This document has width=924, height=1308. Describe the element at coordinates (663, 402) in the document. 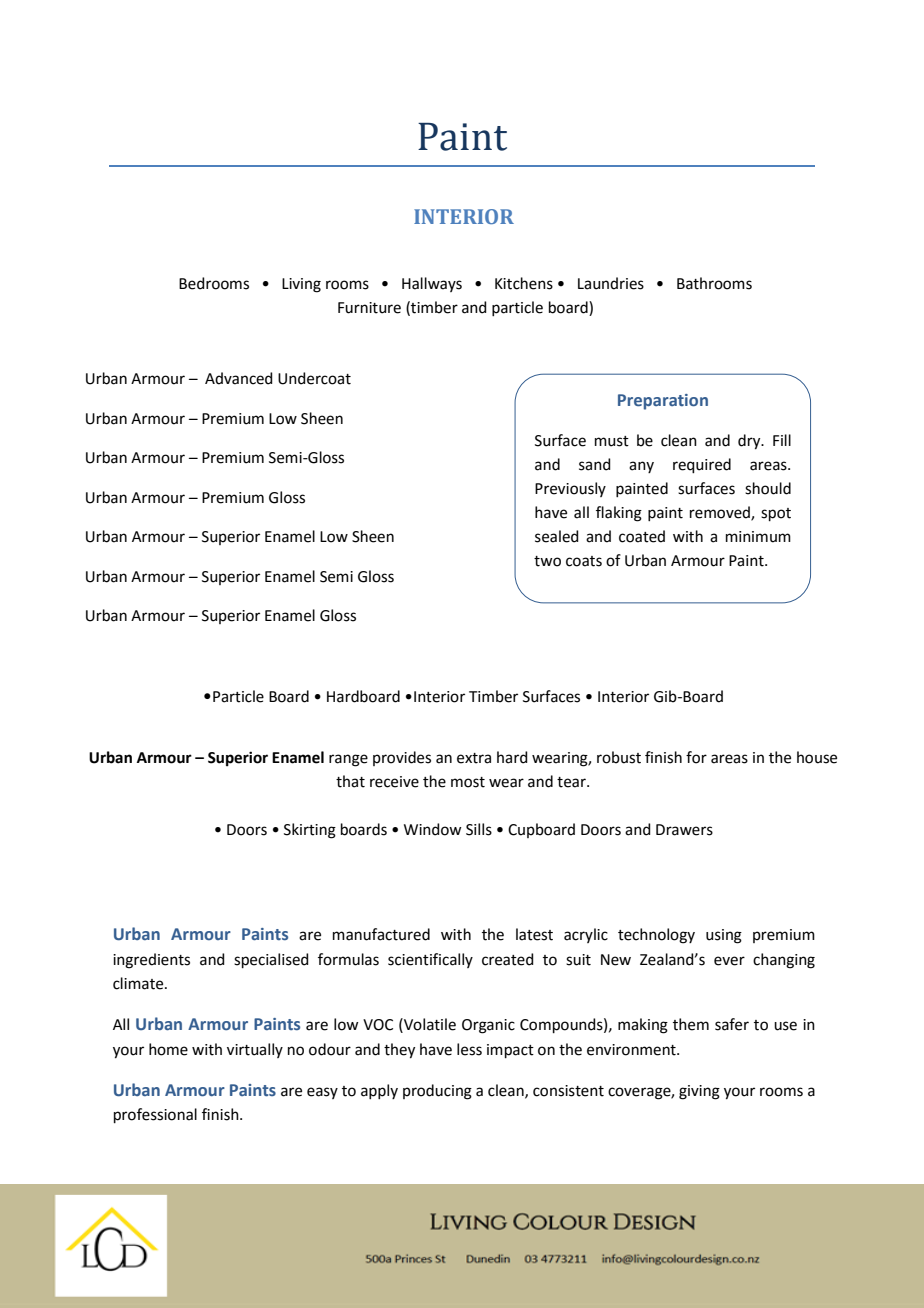

I see `Preparation` at that location.
